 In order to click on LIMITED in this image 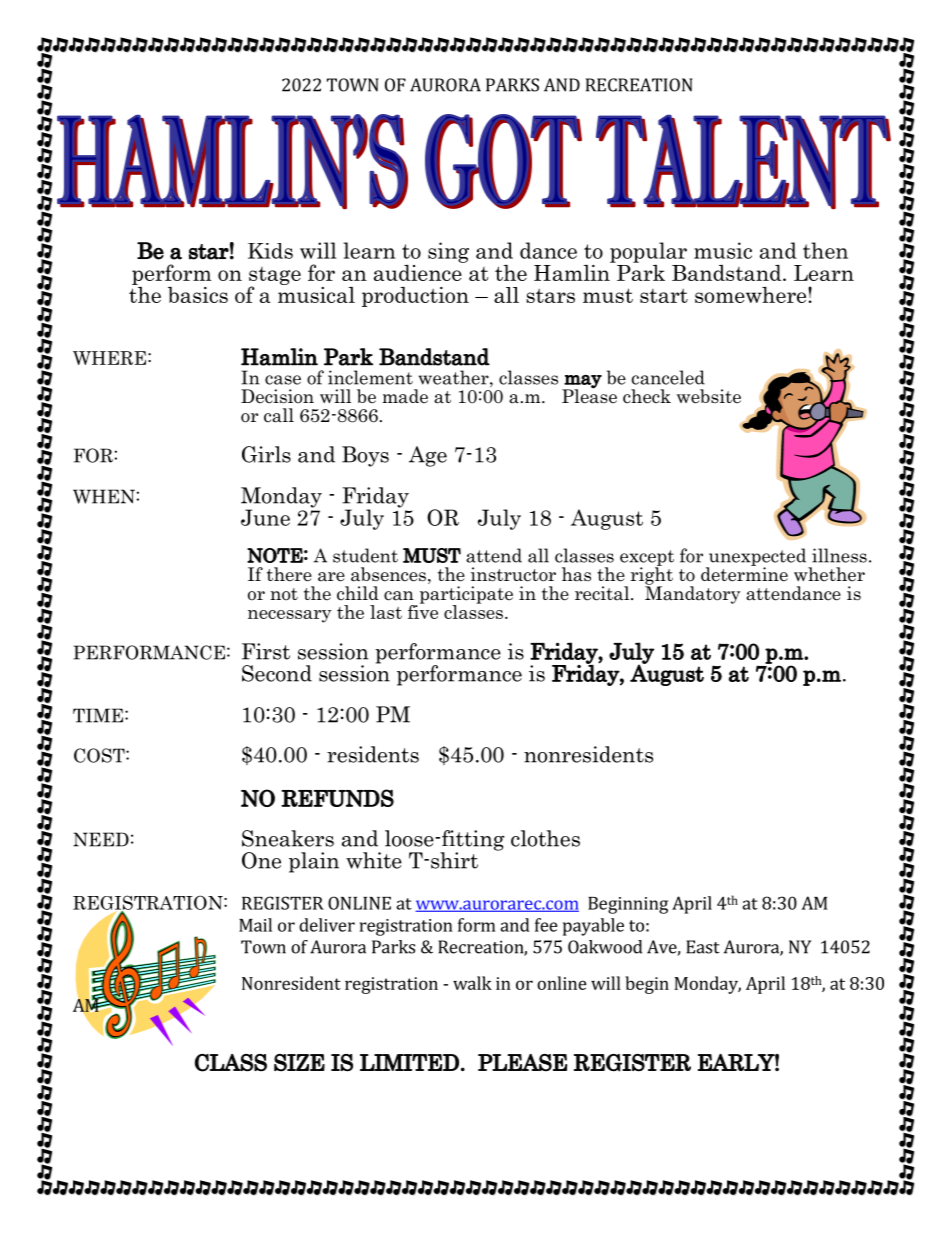, I will do `click(409, 1062)`.
